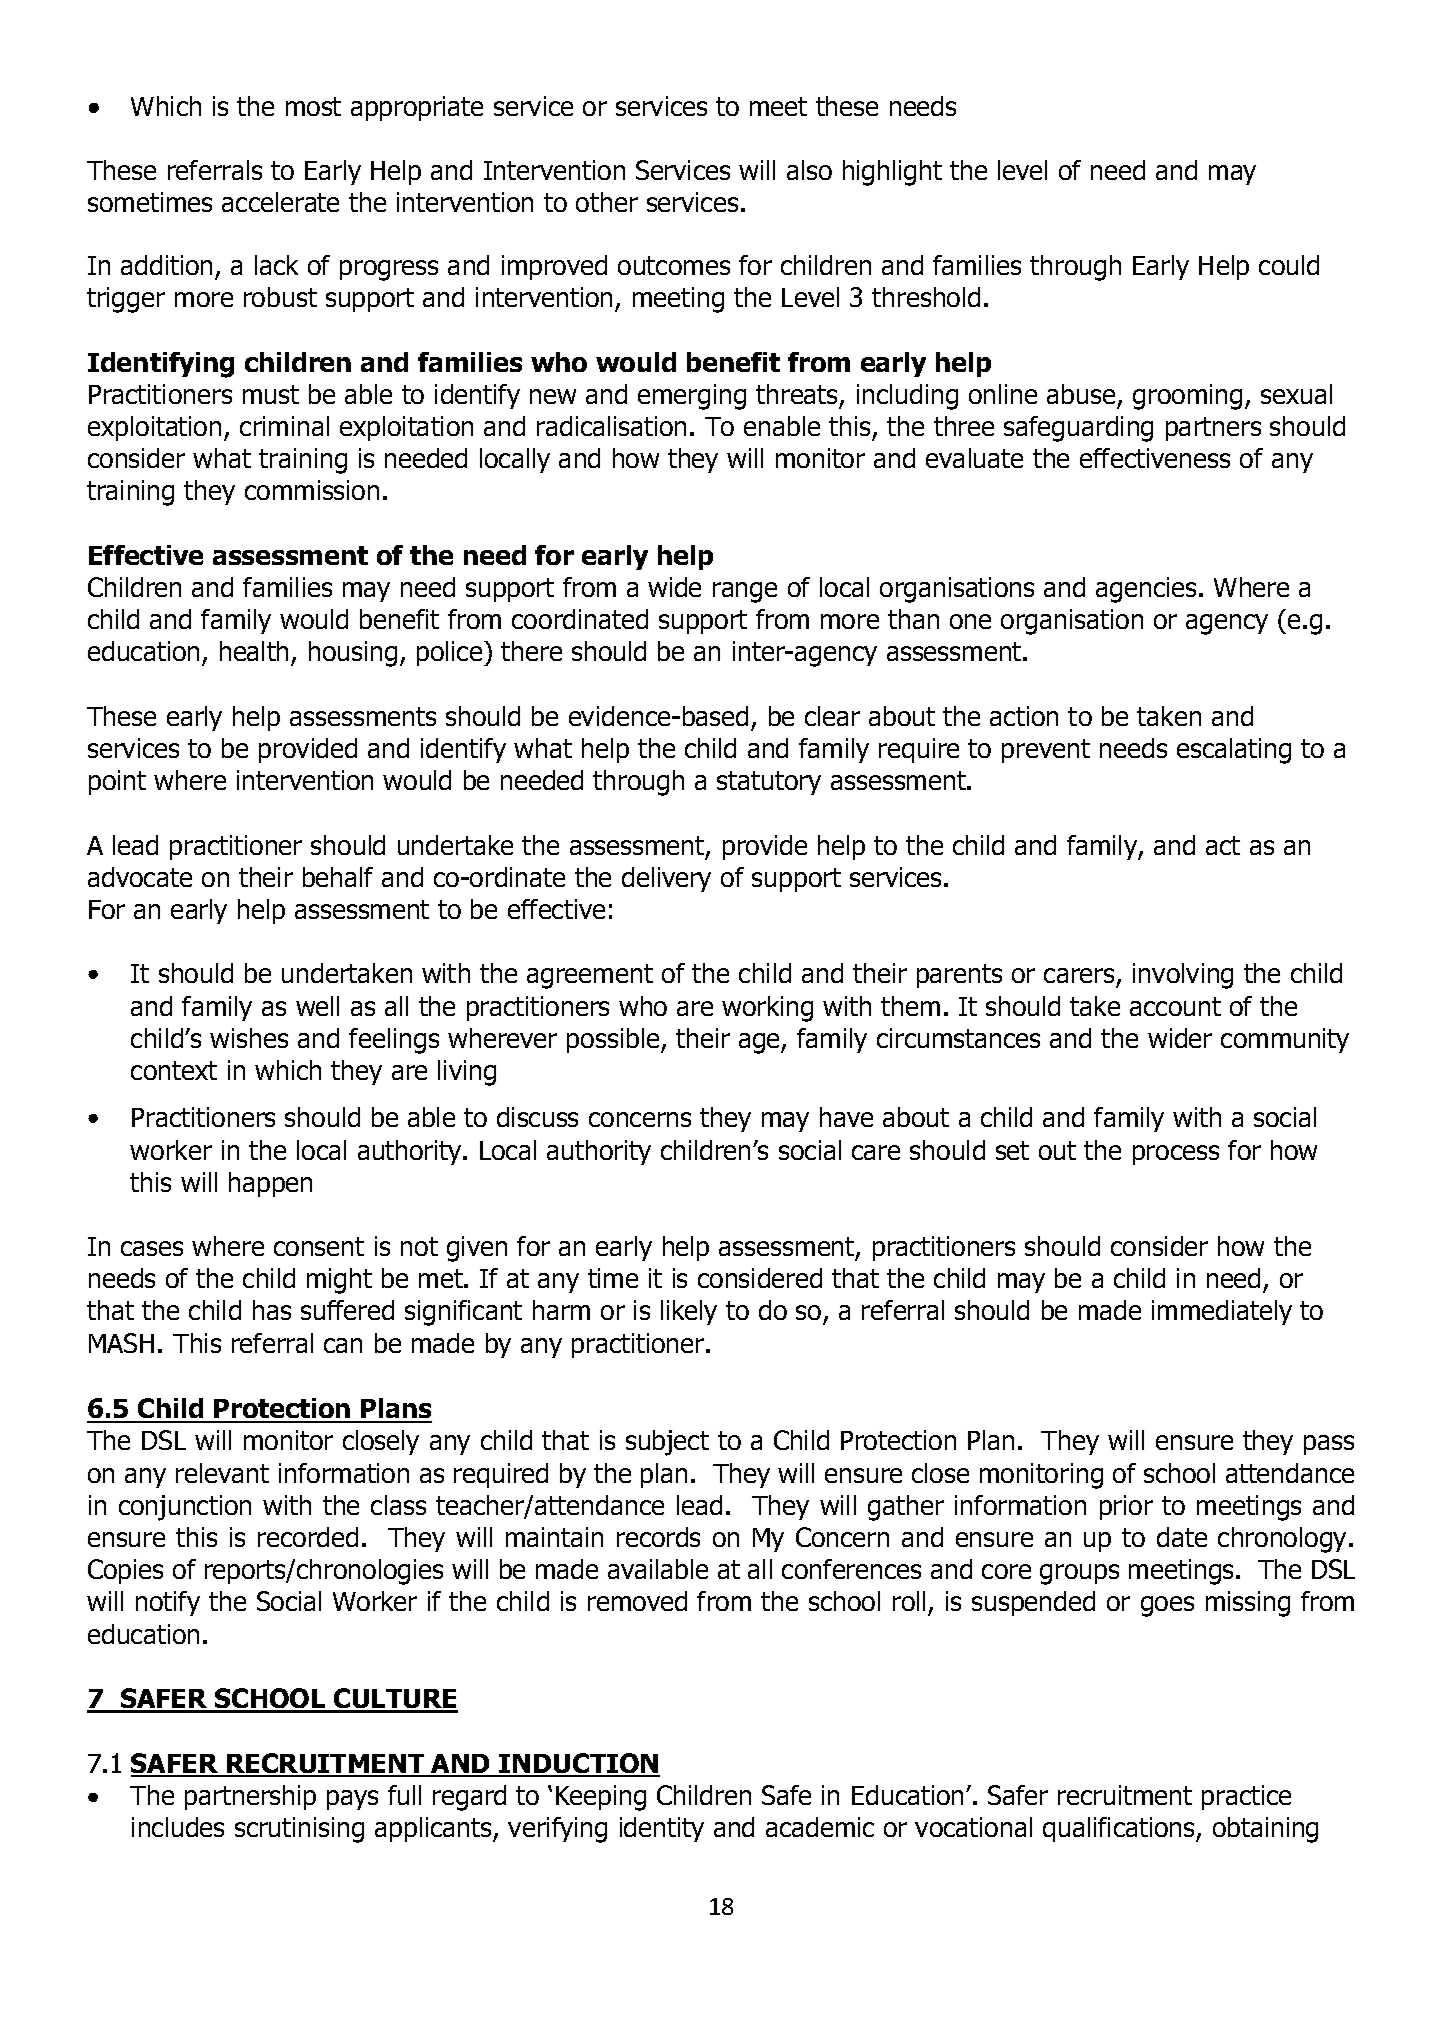 This screenshot has height=2041, width=1443. What do you see at coordinates (299, 1830) in the screenshot?
I see `scrutinising` at bounding box center [299, 1830].
